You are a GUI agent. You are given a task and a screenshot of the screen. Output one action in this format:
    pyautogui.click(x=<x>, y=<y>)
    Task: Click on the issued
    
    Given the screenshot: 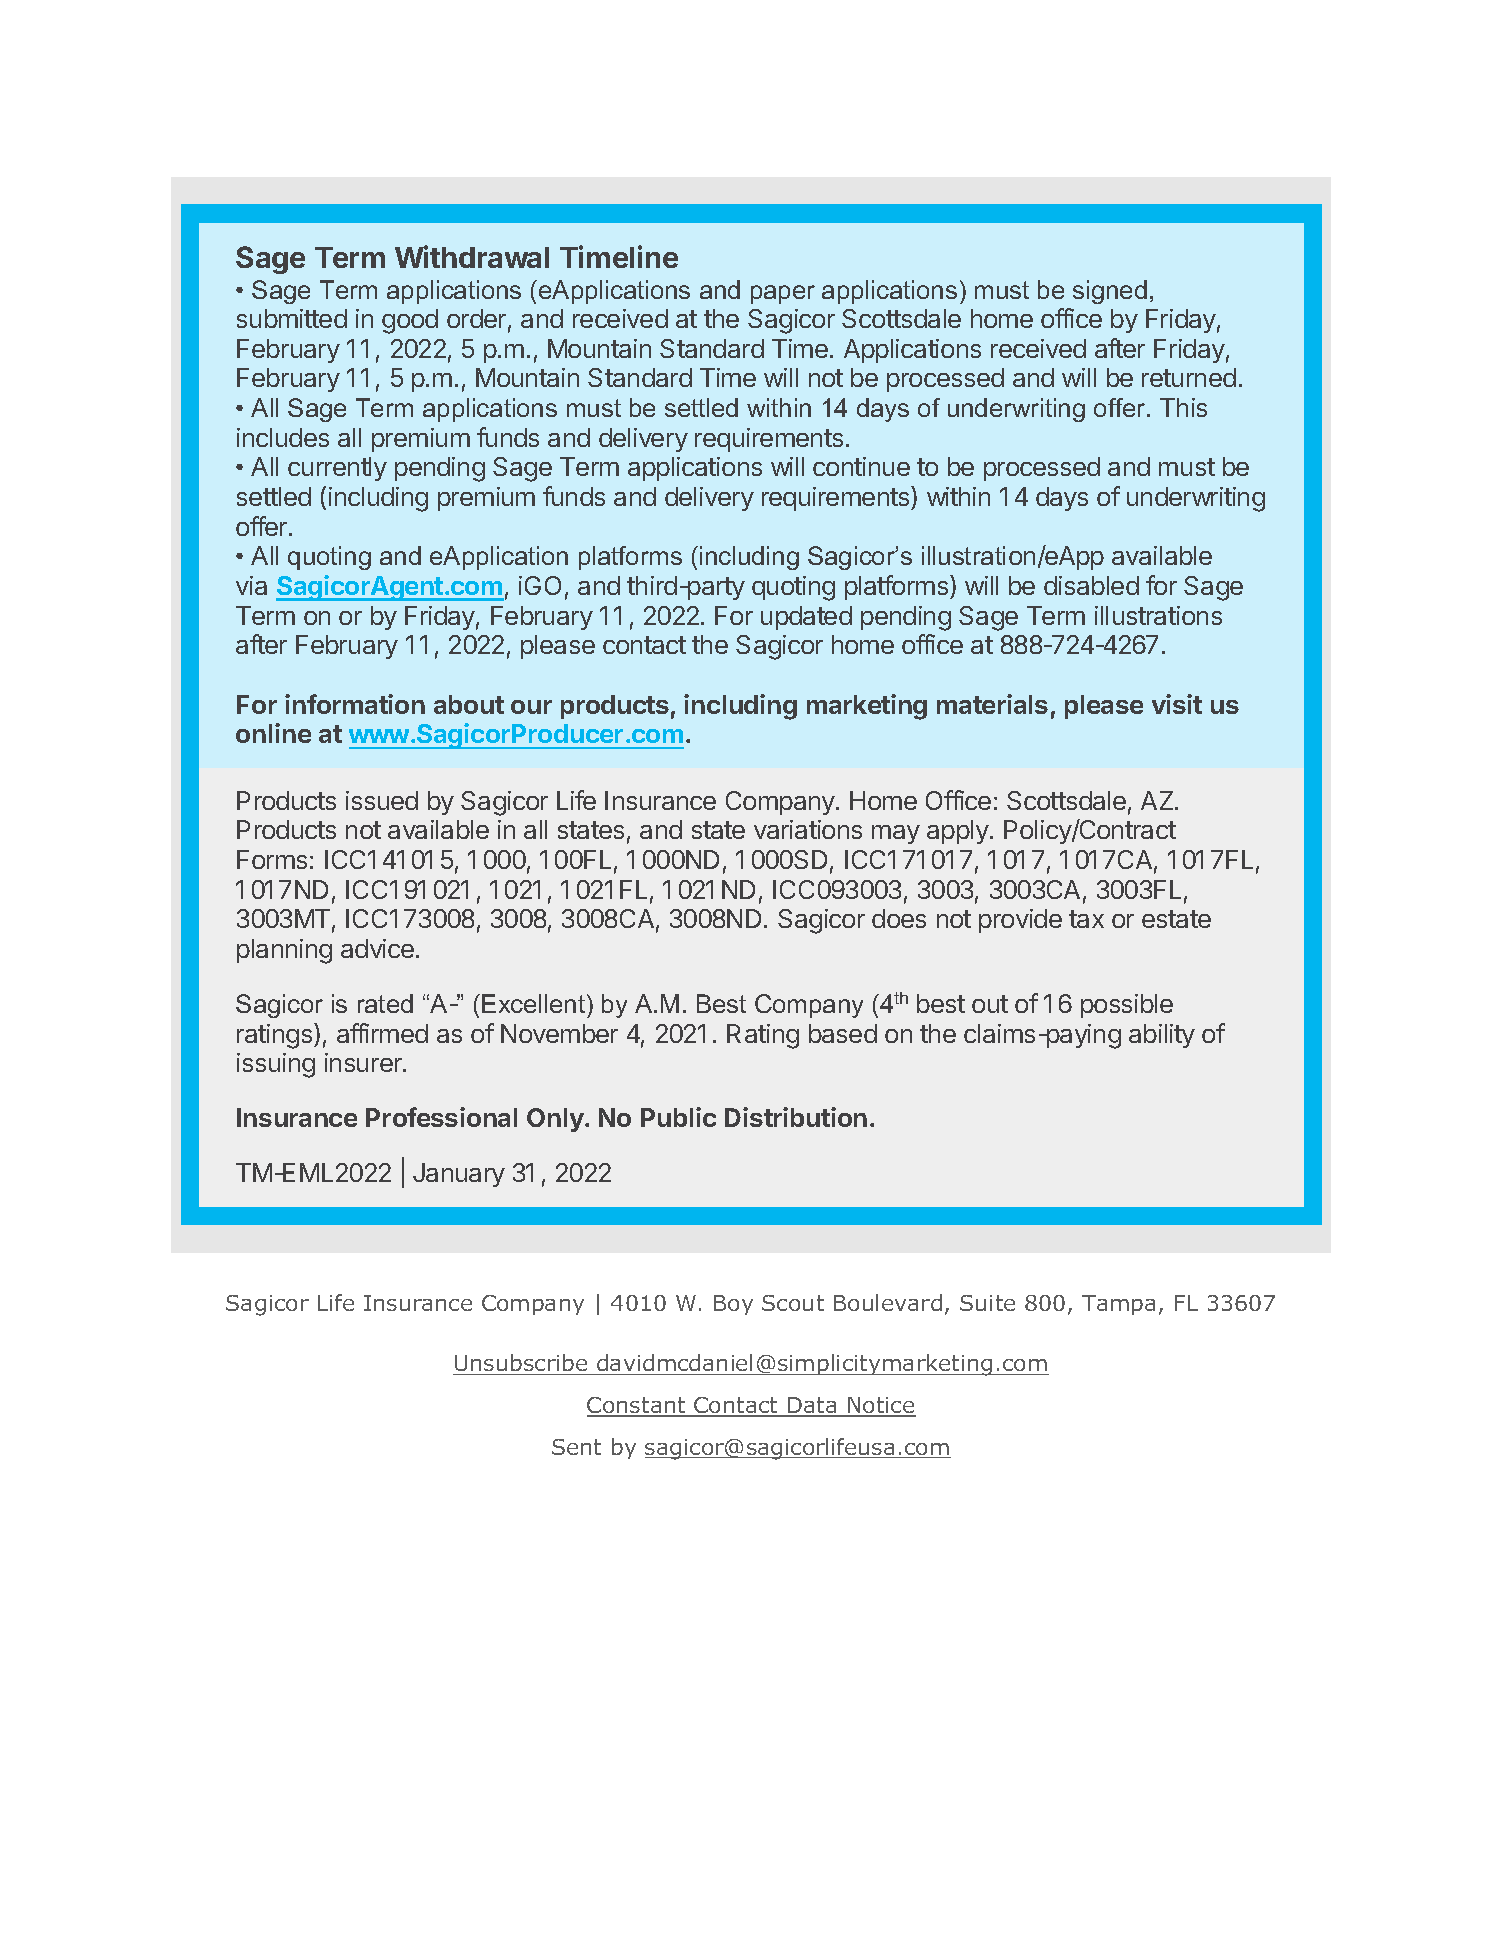 What is the action you would take?
    pyautogui.click(x=382, y=800)
